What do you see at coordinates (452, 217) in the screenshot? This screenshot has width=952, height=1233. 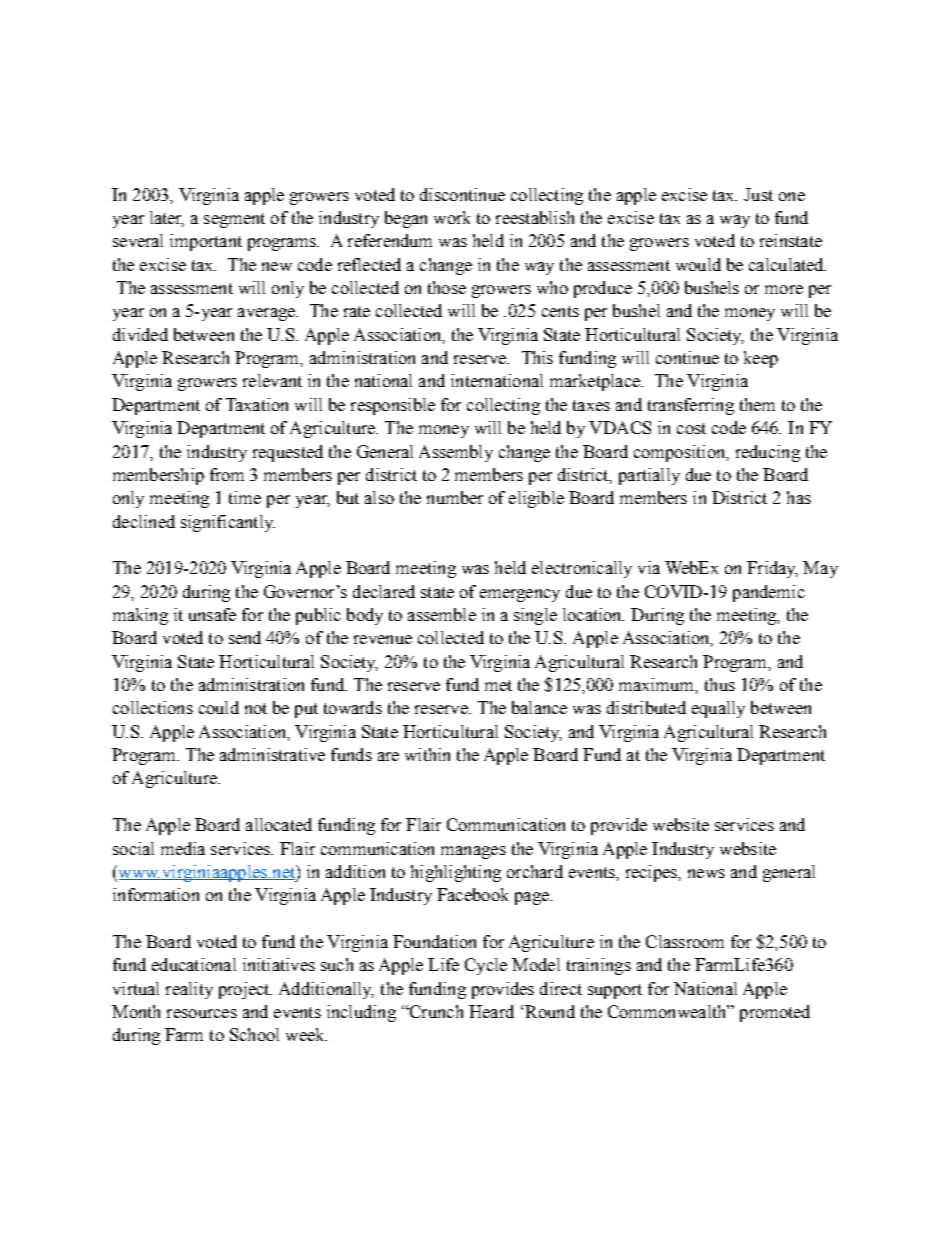 I see `work` at bounding box center [452, 217].
